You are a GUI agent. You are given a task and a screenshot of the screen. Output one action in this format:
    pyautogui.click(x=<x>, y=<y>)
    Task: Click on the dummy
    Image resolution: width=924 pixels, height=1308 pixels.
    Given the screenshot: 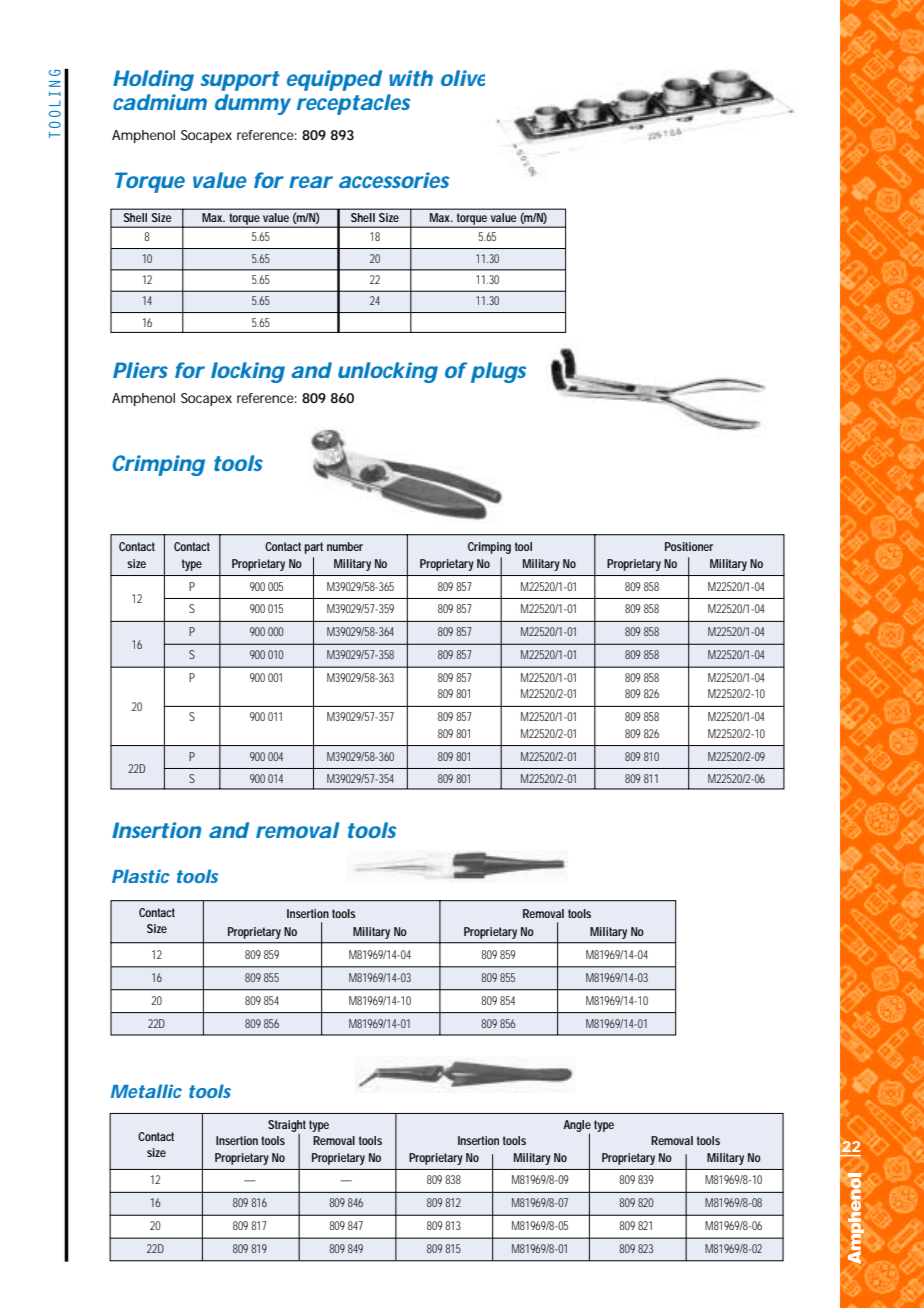 What is the action you would take?
    pyautogui.click(x=253, y=104)
